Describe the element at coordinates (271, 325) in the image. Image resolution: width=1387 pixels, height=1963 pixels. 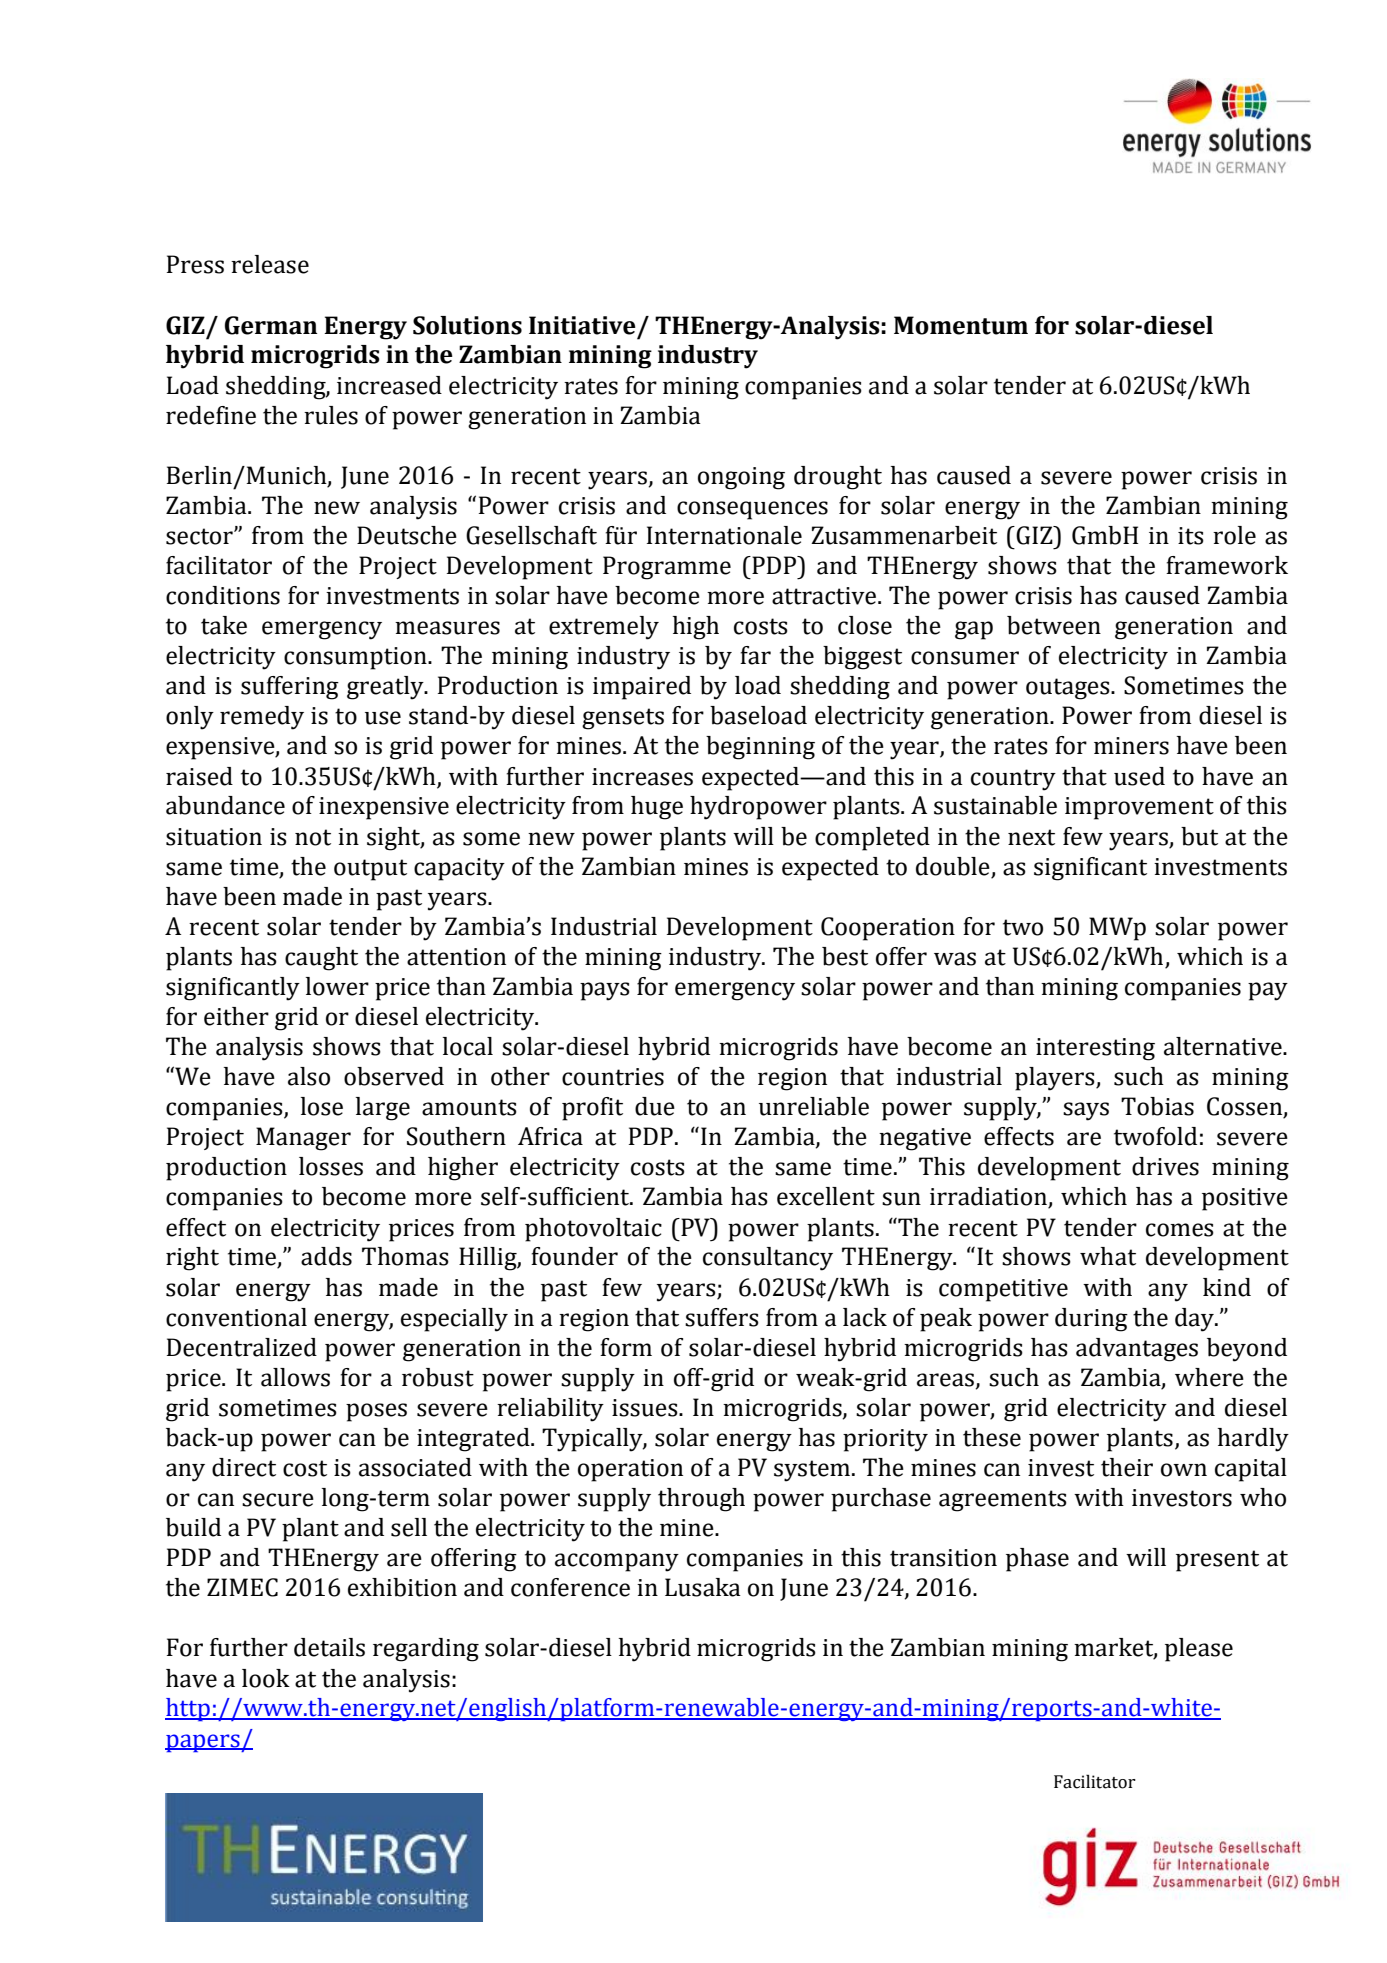
I see `German` at that location.
